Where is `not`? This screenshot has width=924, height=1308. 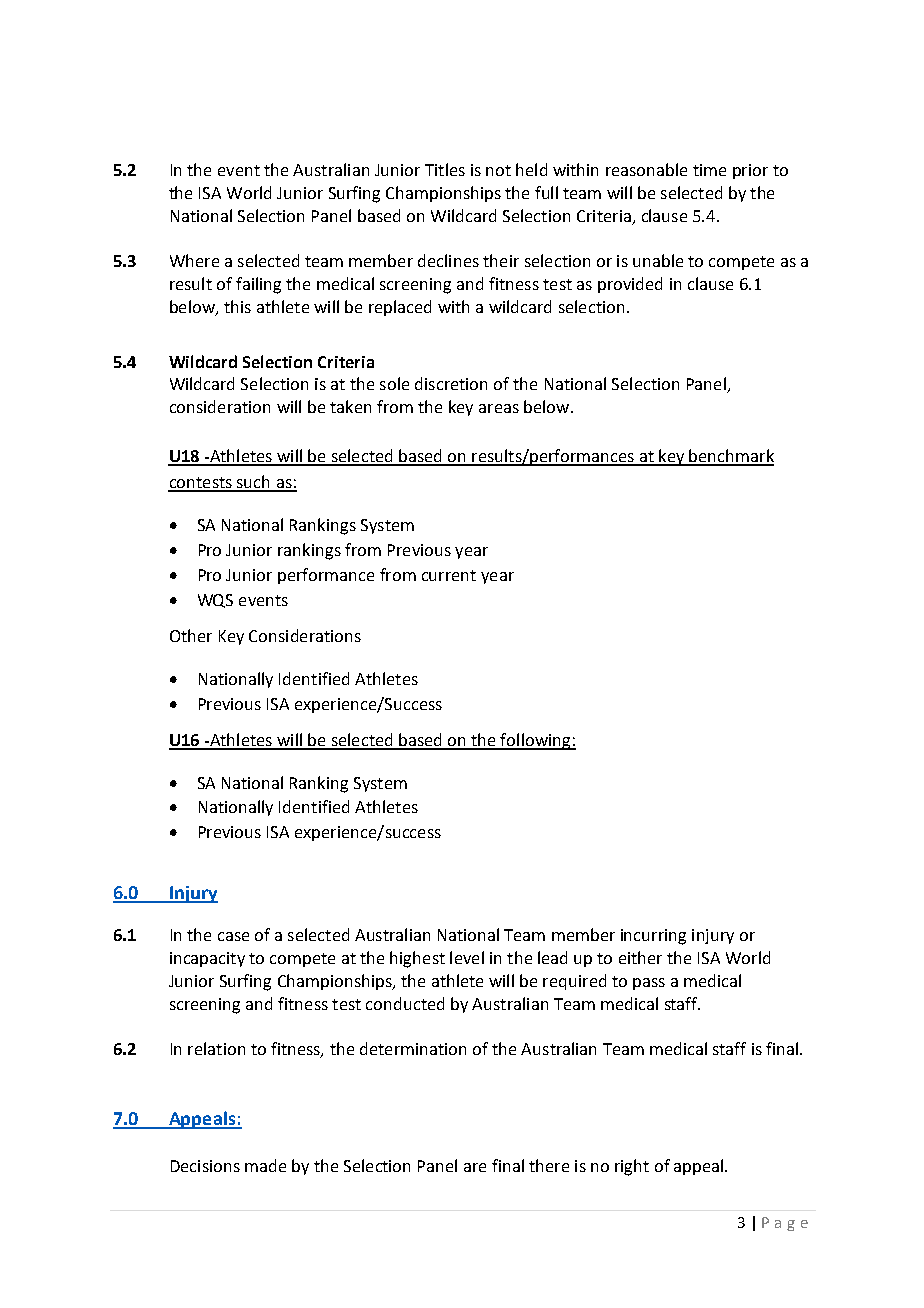 not is located at coordinates (498, 170).
